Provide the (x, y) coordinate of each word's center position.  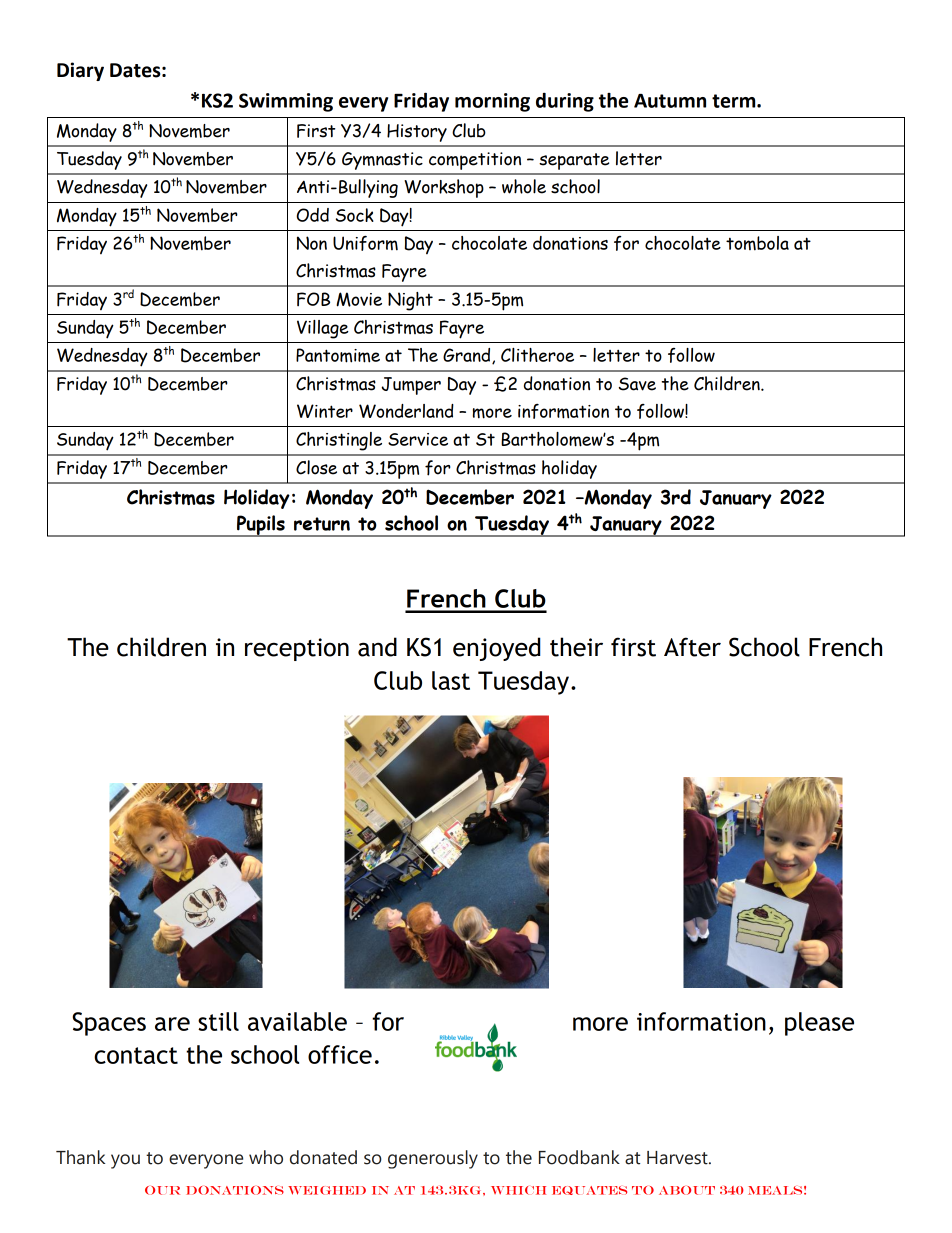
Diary (80, 71)
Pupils (261, 526)
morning (492, 102)
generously (433, 1159)
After (692, 647)
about (687, 1190)
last (451, 680)
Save (637, 384)
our (162, 1190)
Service (418, 439)
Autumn (670, 101)
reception (297, 649)
